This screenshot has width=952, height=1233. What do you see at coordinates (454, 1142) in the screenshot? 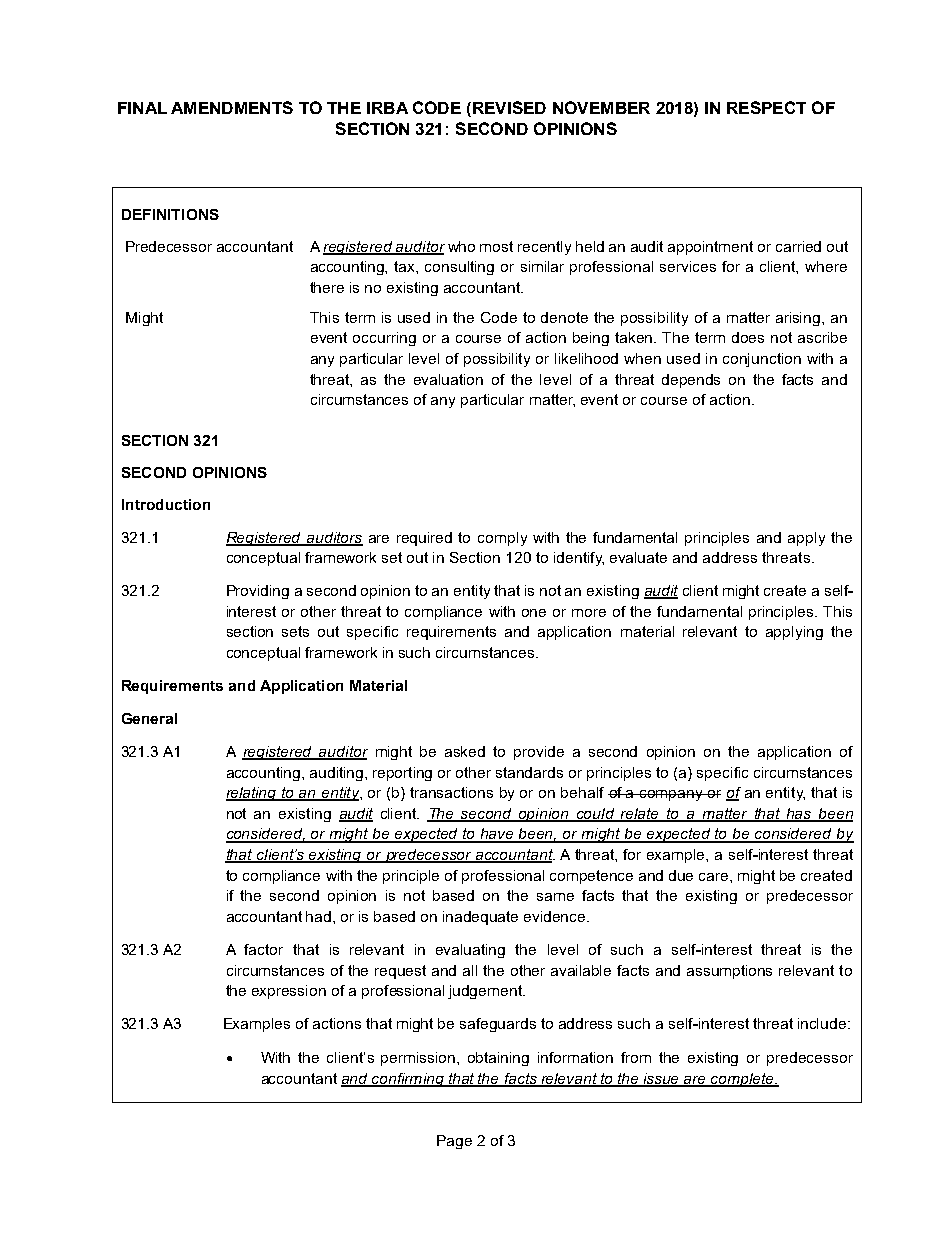
I see `Page` at bounding box center [454, 1142].
